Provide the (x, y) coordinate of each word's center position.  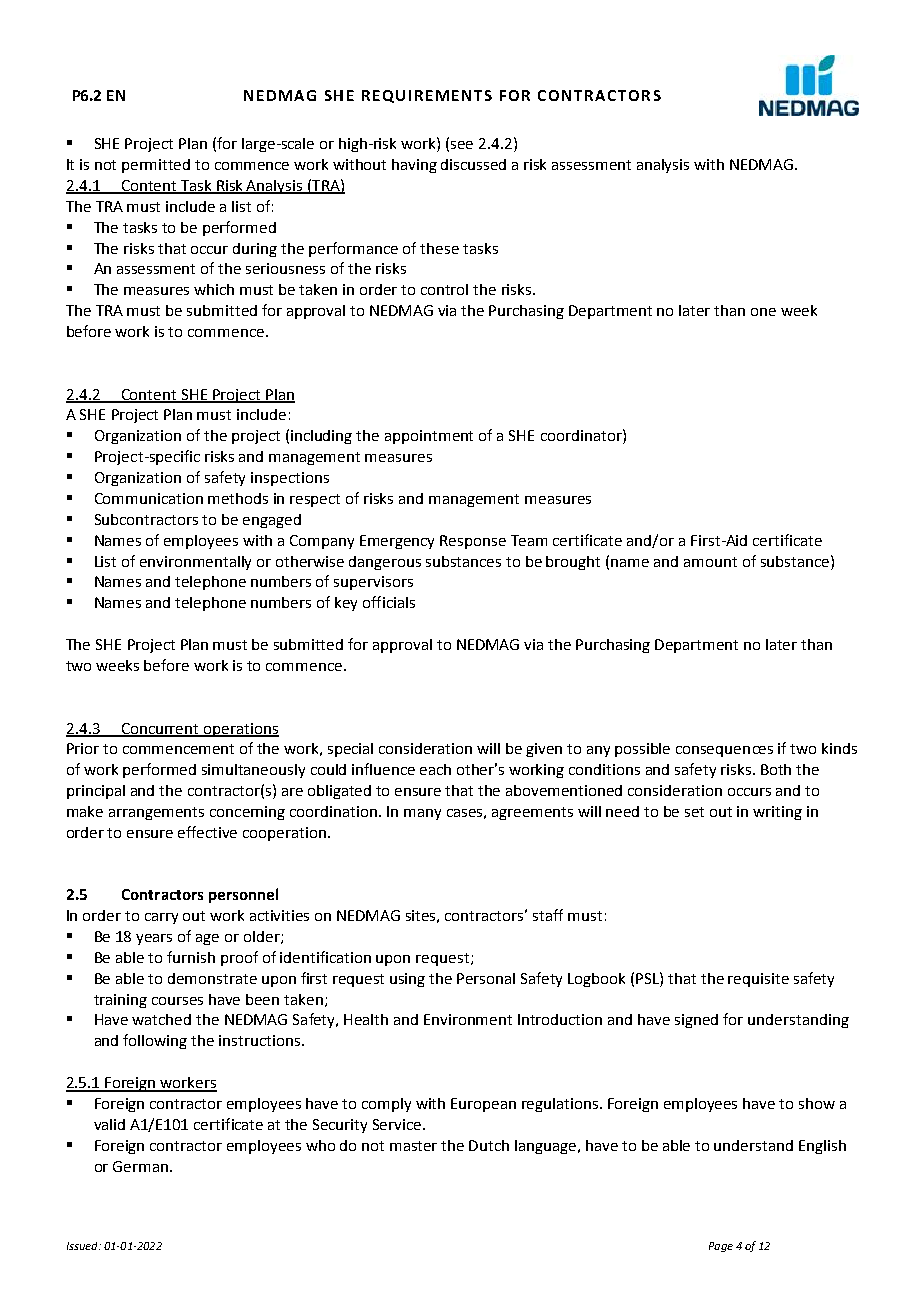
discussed (473, 164)
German (140, 1166)
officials (389, 602)
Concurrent (160, 729)
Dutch (489, 1145)
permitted (156, 166)
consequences (724, 751)
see (462, 145)
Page (721, 1247)
